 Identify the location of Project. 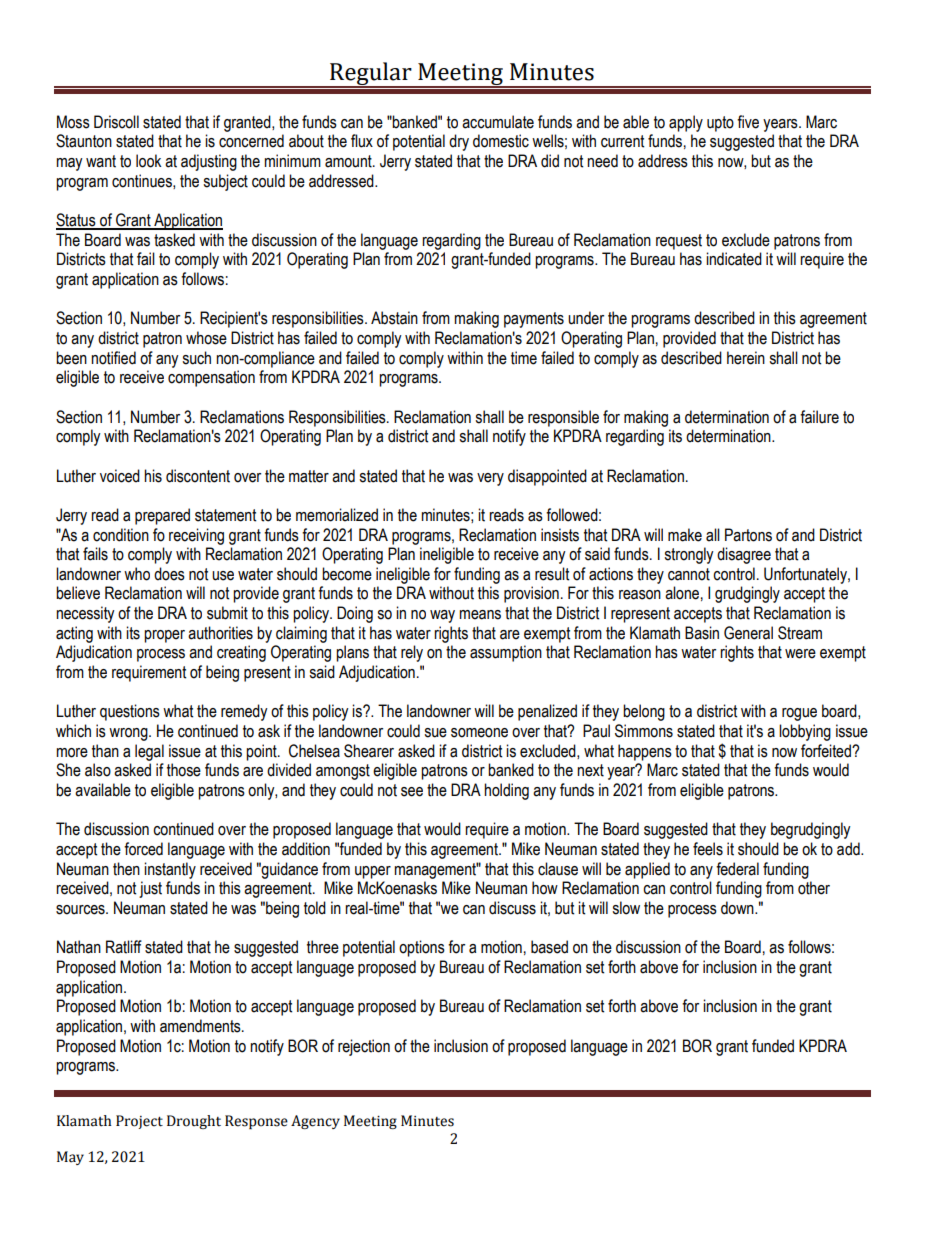
(139, 1122).
